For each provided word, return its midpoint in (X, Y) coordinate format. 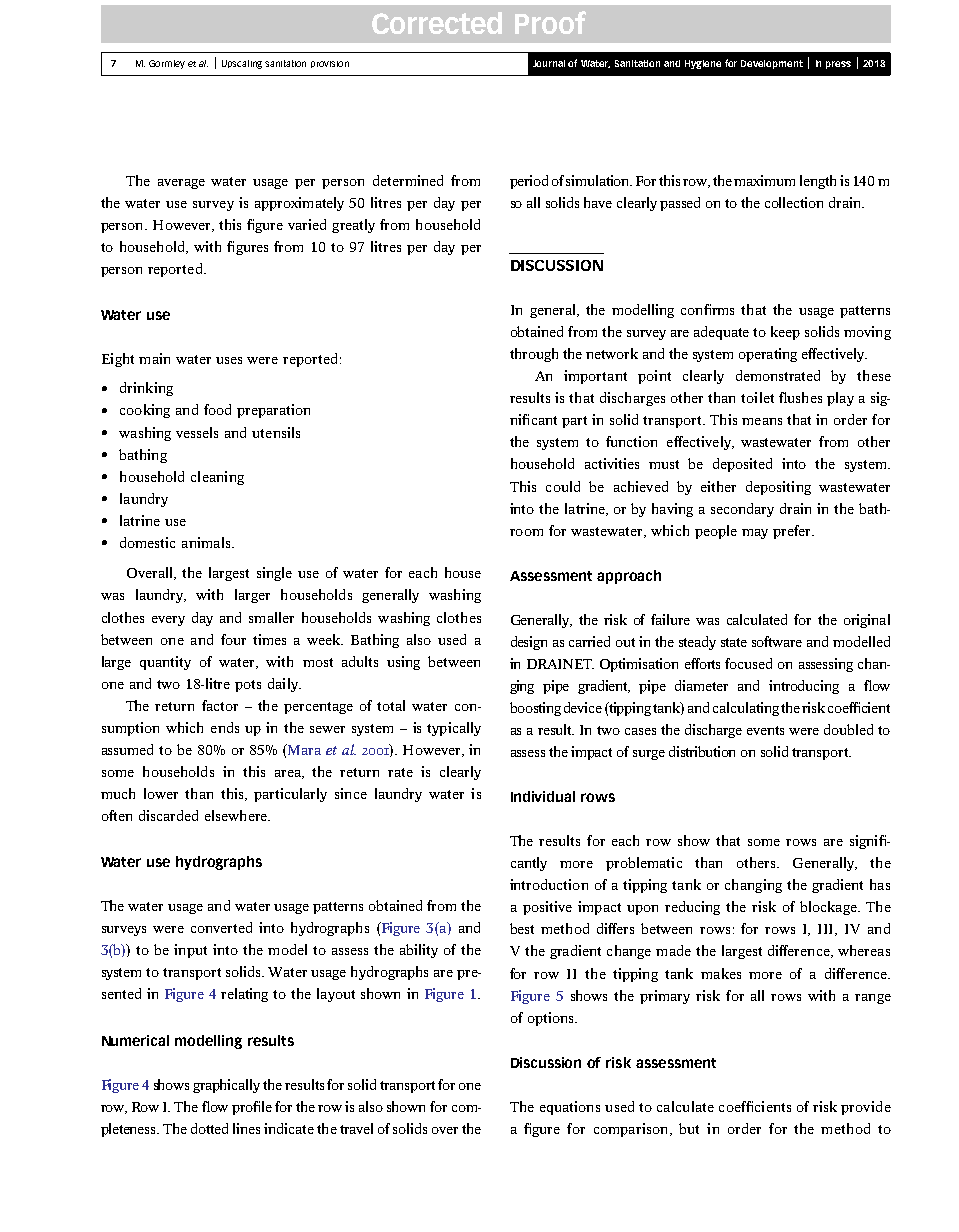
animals (207, 542)
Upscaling (242, 64)
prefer (793, 532)
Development (772, 64)
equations (570, 1108)
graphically (226, 1086)
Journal (549, 63)
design (529, 643)
